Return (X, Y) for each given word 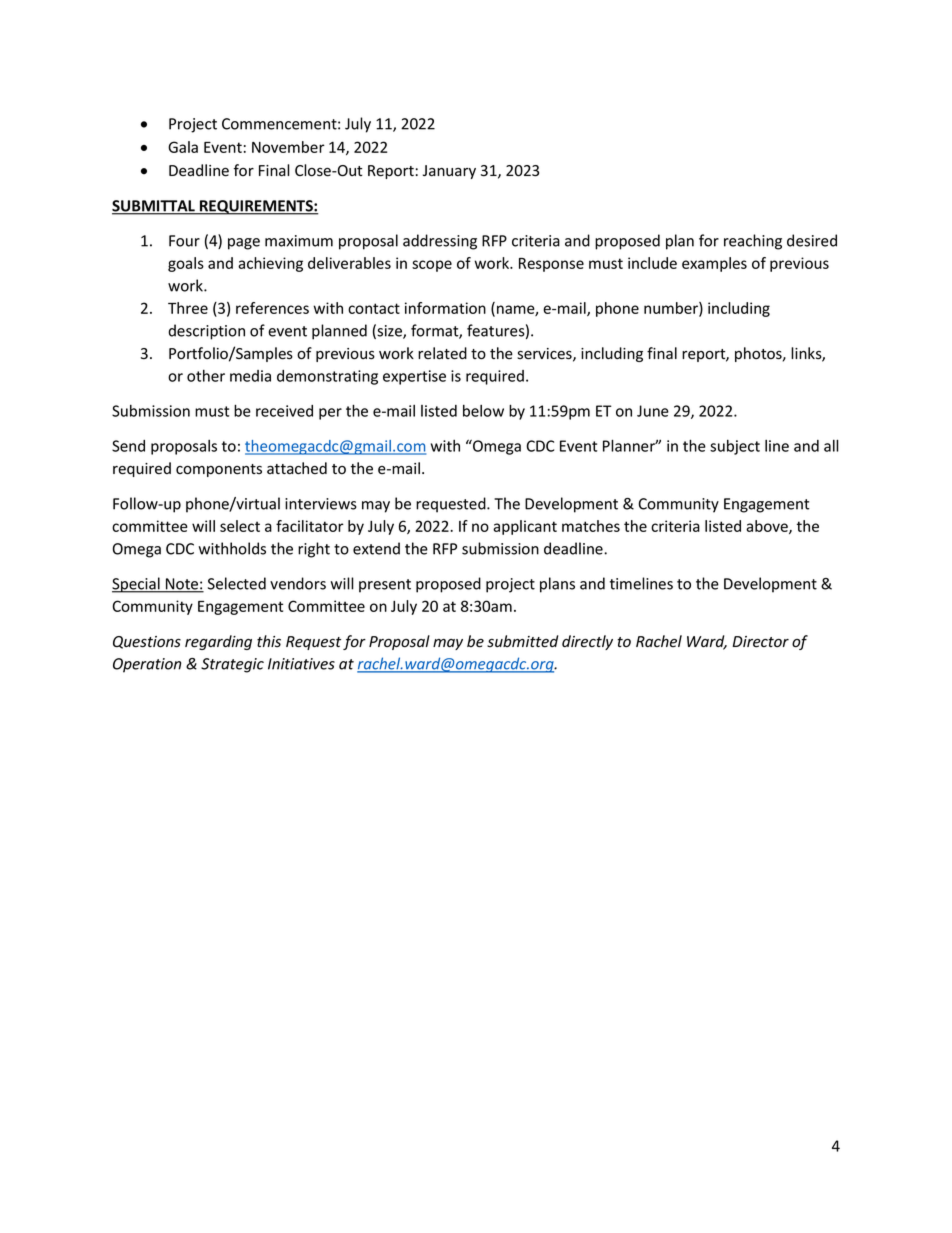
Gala (183, 147)
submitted (522, 641)
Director (760, 642)
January (449, 172)
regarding (218, 642)
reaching (753, 242)
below (483, 411)
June (653, 411)
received (284, 411)
